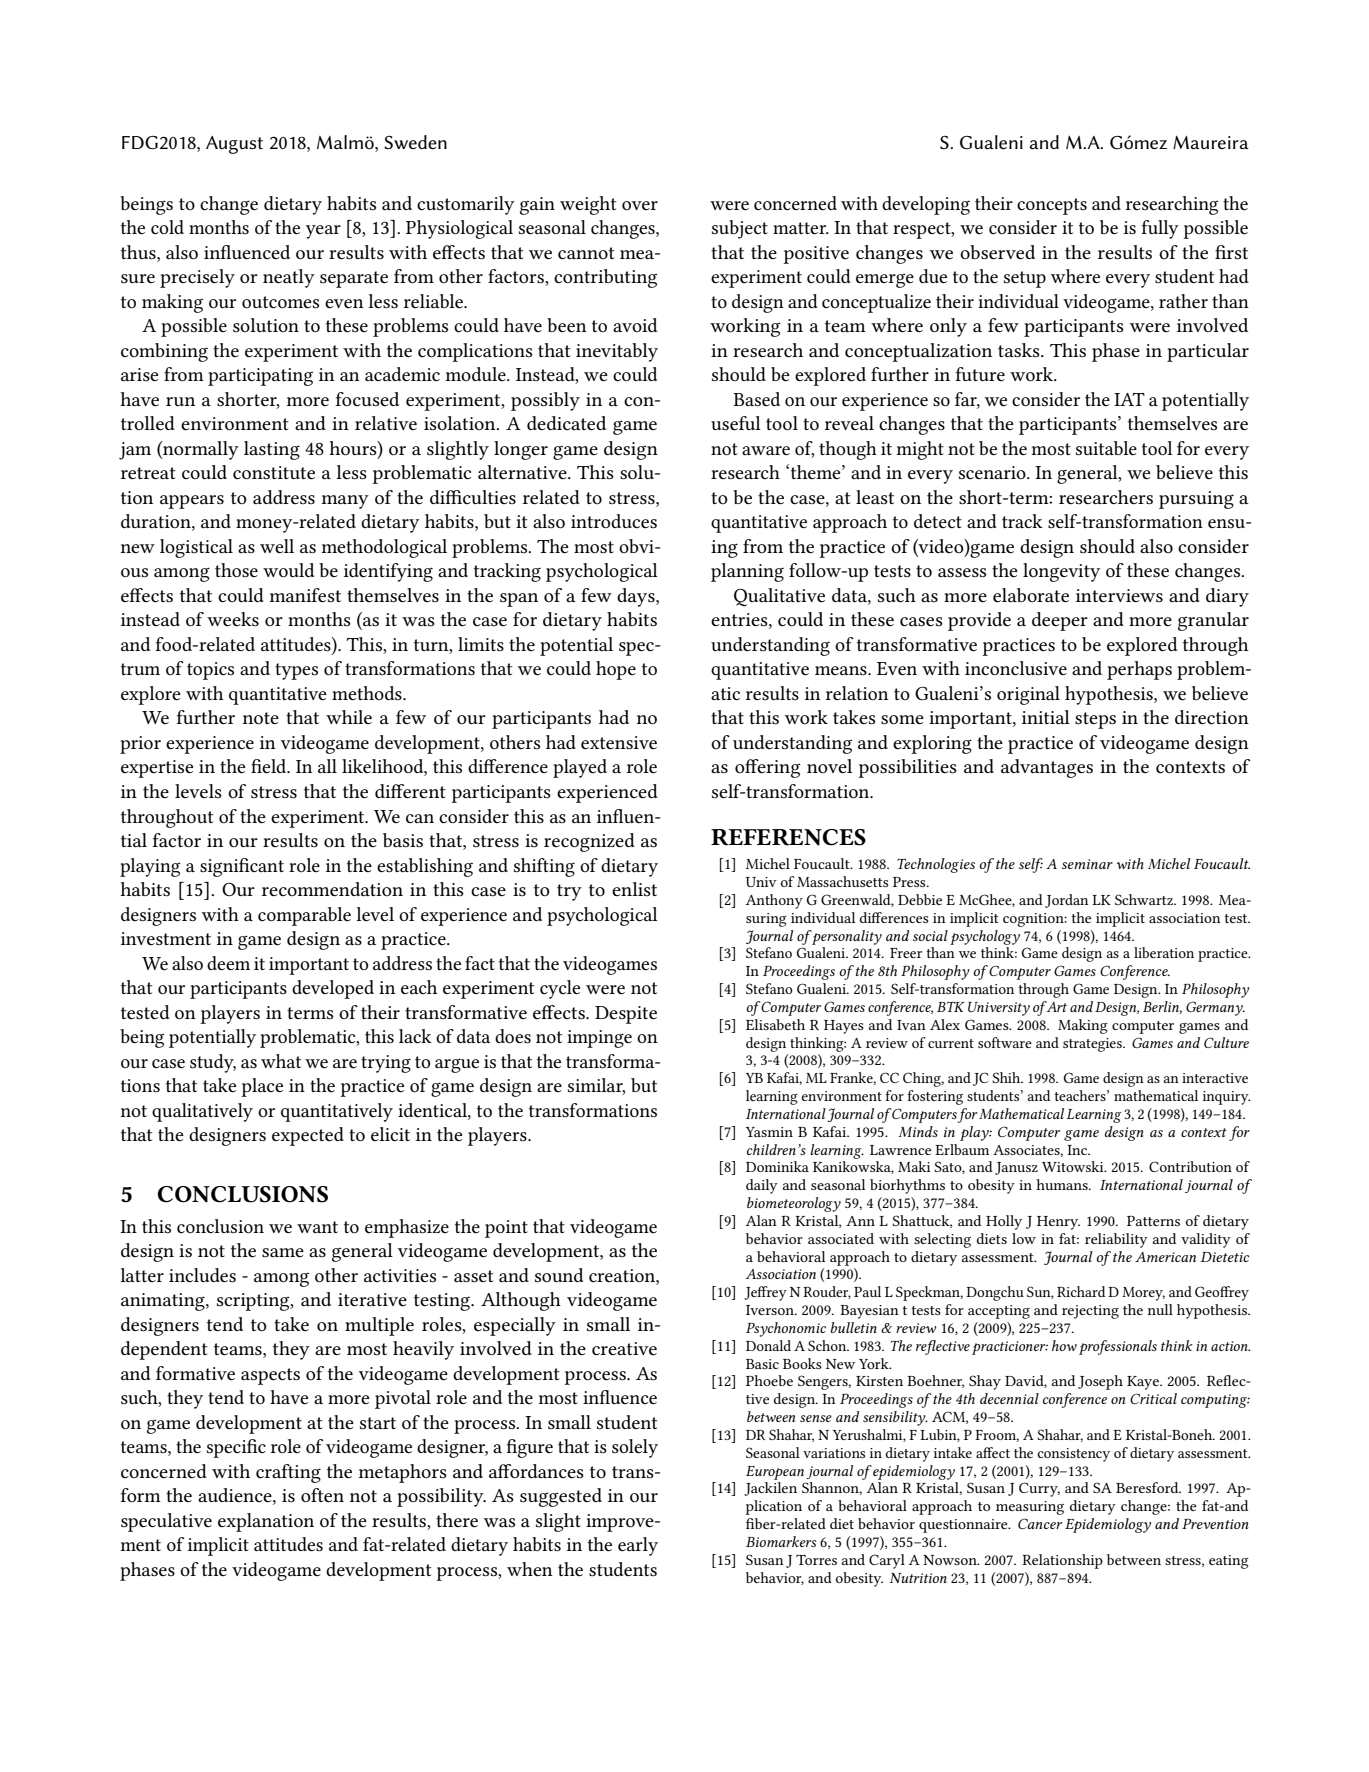 Image resolution: width=1369 pixels, height=1772 pixels. I want to click on early, so click(638, 1546).
